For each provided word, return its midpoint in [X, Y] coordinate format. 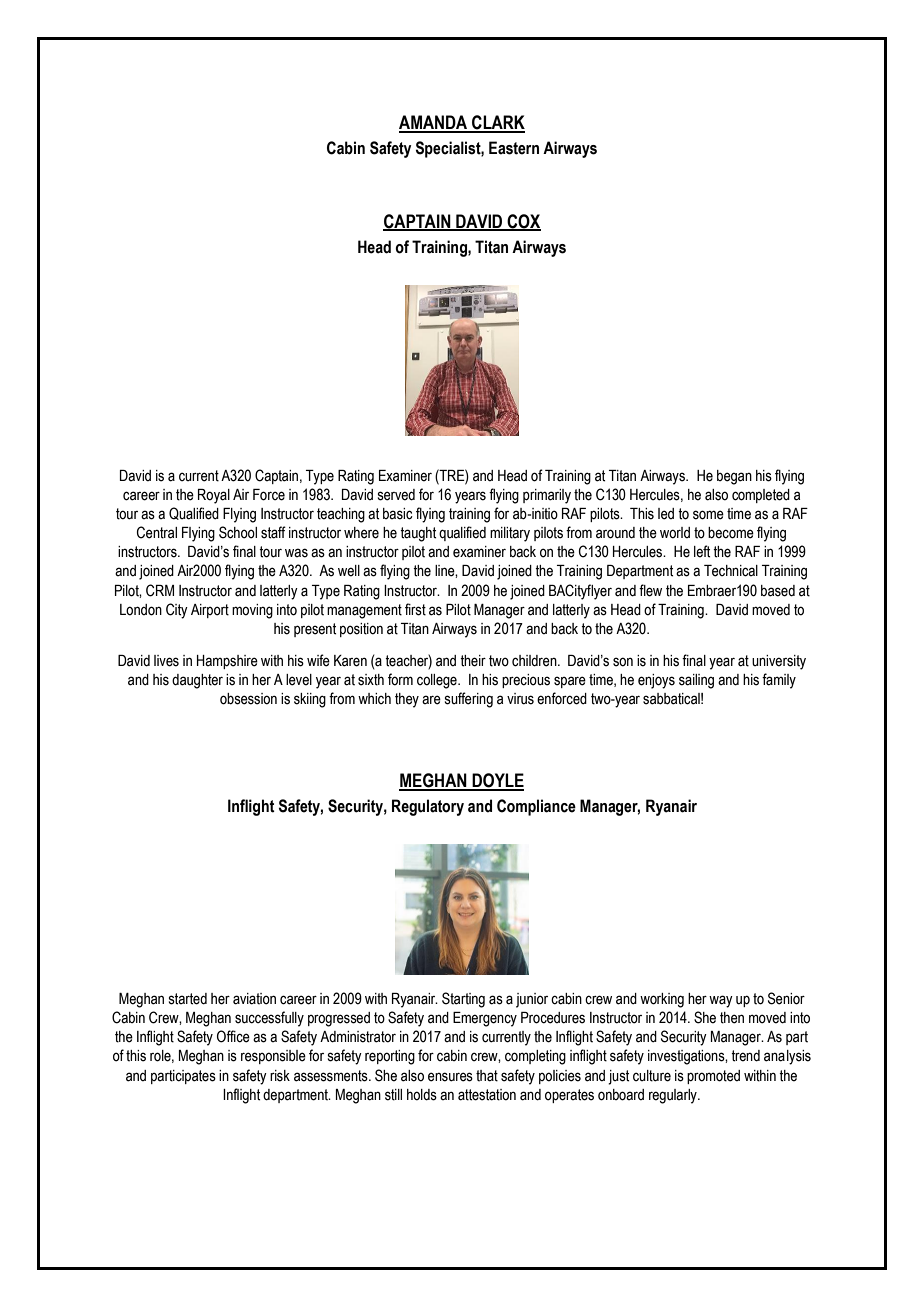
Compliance [536, 807]
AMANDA [434, 123]
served [396, 495]
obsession [248, 699]
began [734, 477]
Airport [210, 611]
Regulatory [428, 807]
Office [233, 1036]
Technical [731, 571]
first [415, 609]
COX [523, 222]
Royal [214, 496]
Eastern [514, 148]
